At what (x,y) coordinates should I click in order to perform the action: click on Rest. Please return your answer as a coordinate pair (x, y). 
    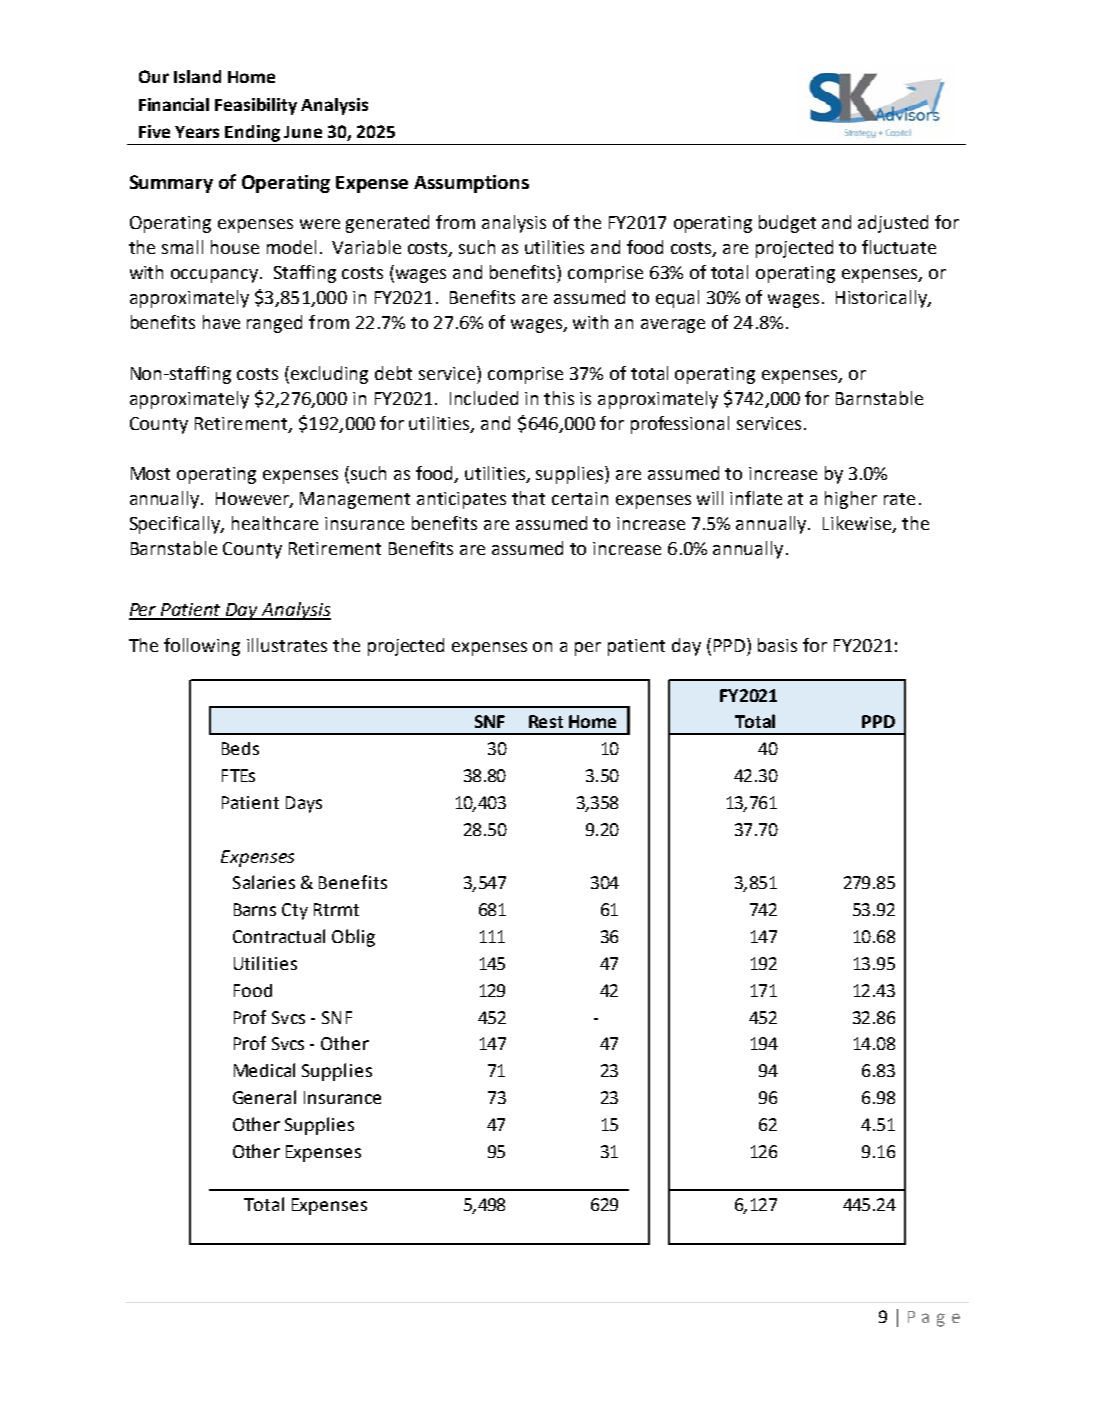
    Looking at the image, I should click on (546, 721).
